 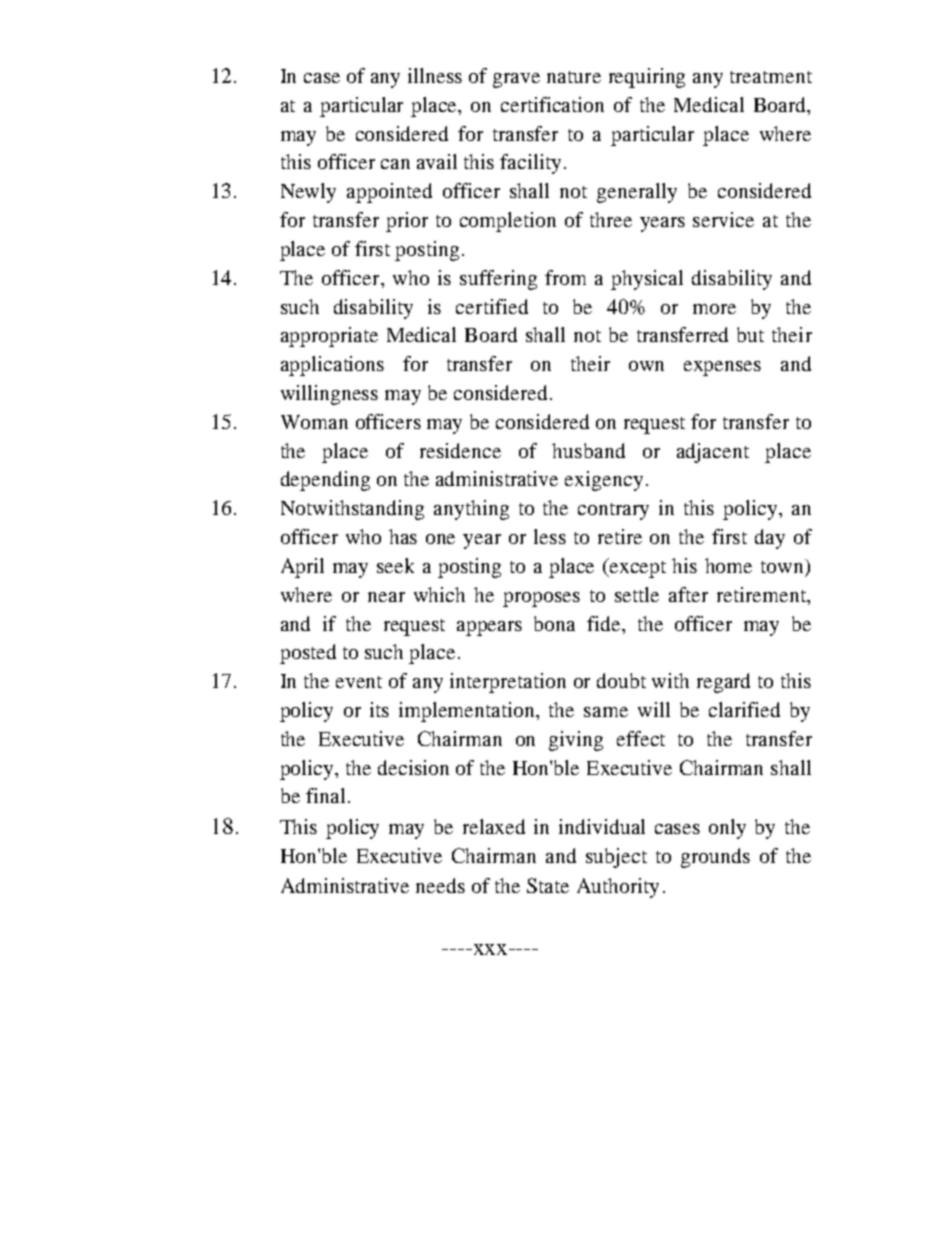 I want to click on grounds, so click(x=715, y=858).
